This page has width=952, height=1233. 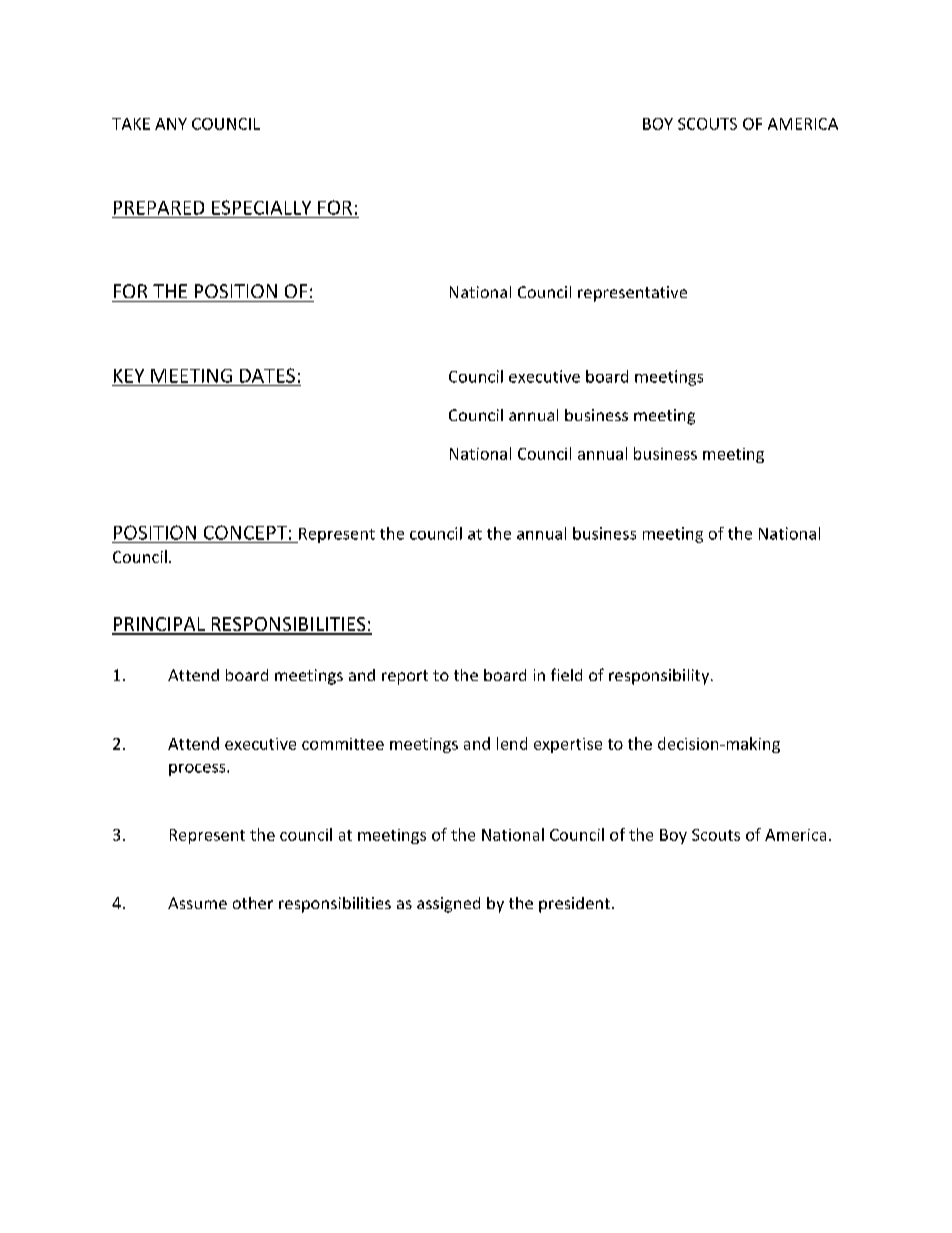 I want to click on ESPECIALLY, so click(x=261, y=207).
